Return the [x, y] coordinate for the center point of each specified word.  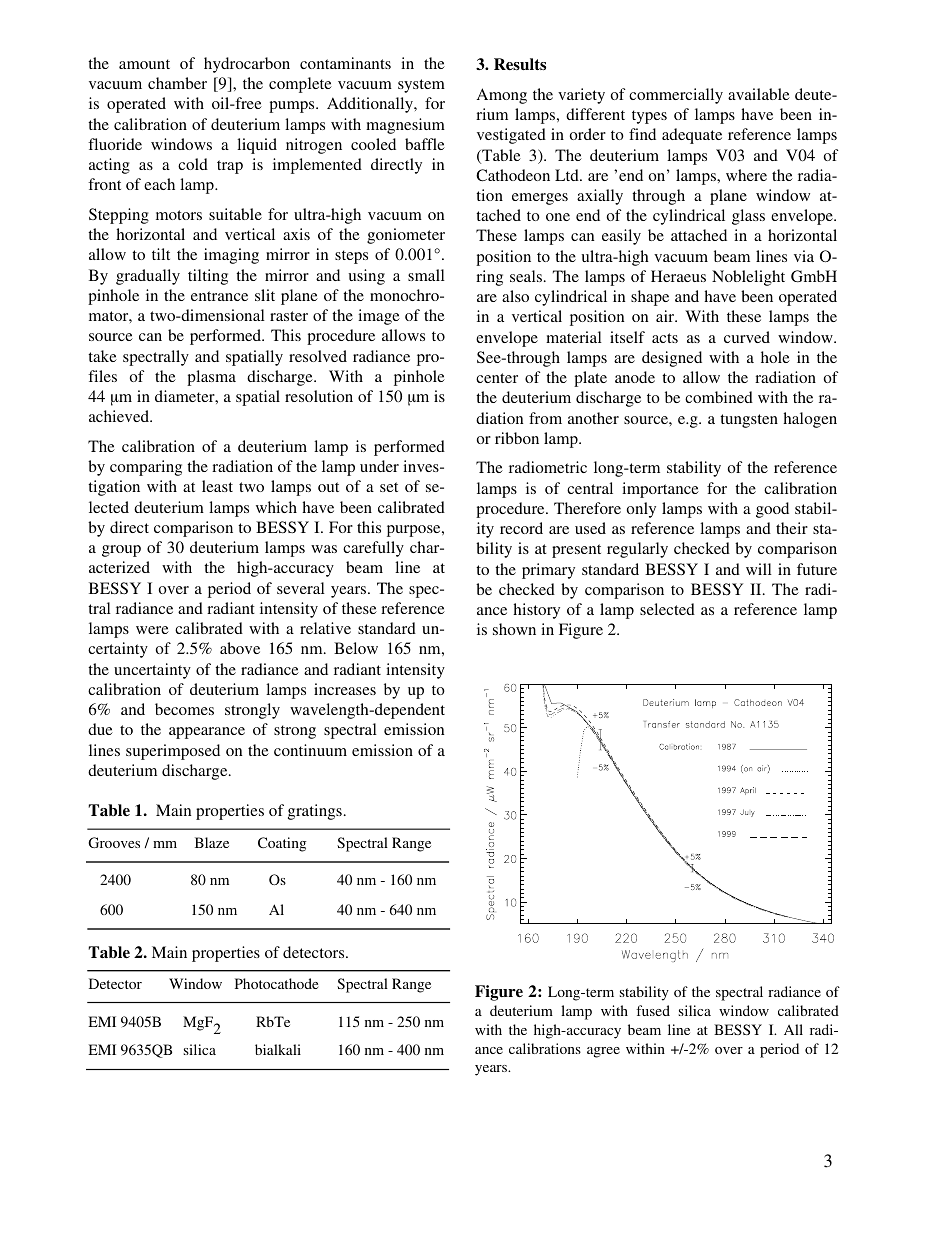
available [759, 94]
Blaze [212, 842]
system [421, 86]
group [121, 551]
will [759, 569]
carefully [373, 549]
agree [603, 1052]
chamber [177, 83]
